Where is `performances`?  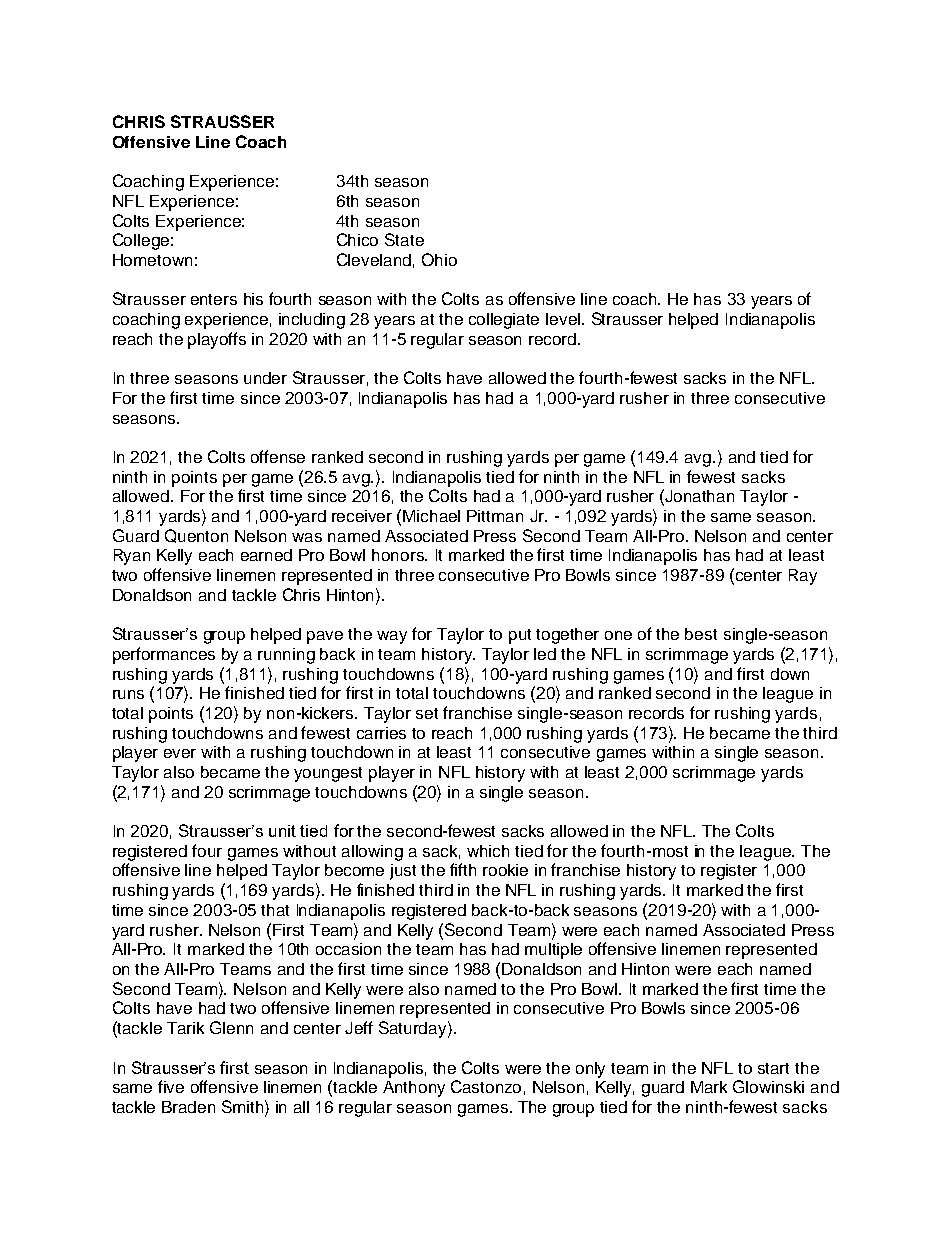
performances is located at coordinates (164, 655).
